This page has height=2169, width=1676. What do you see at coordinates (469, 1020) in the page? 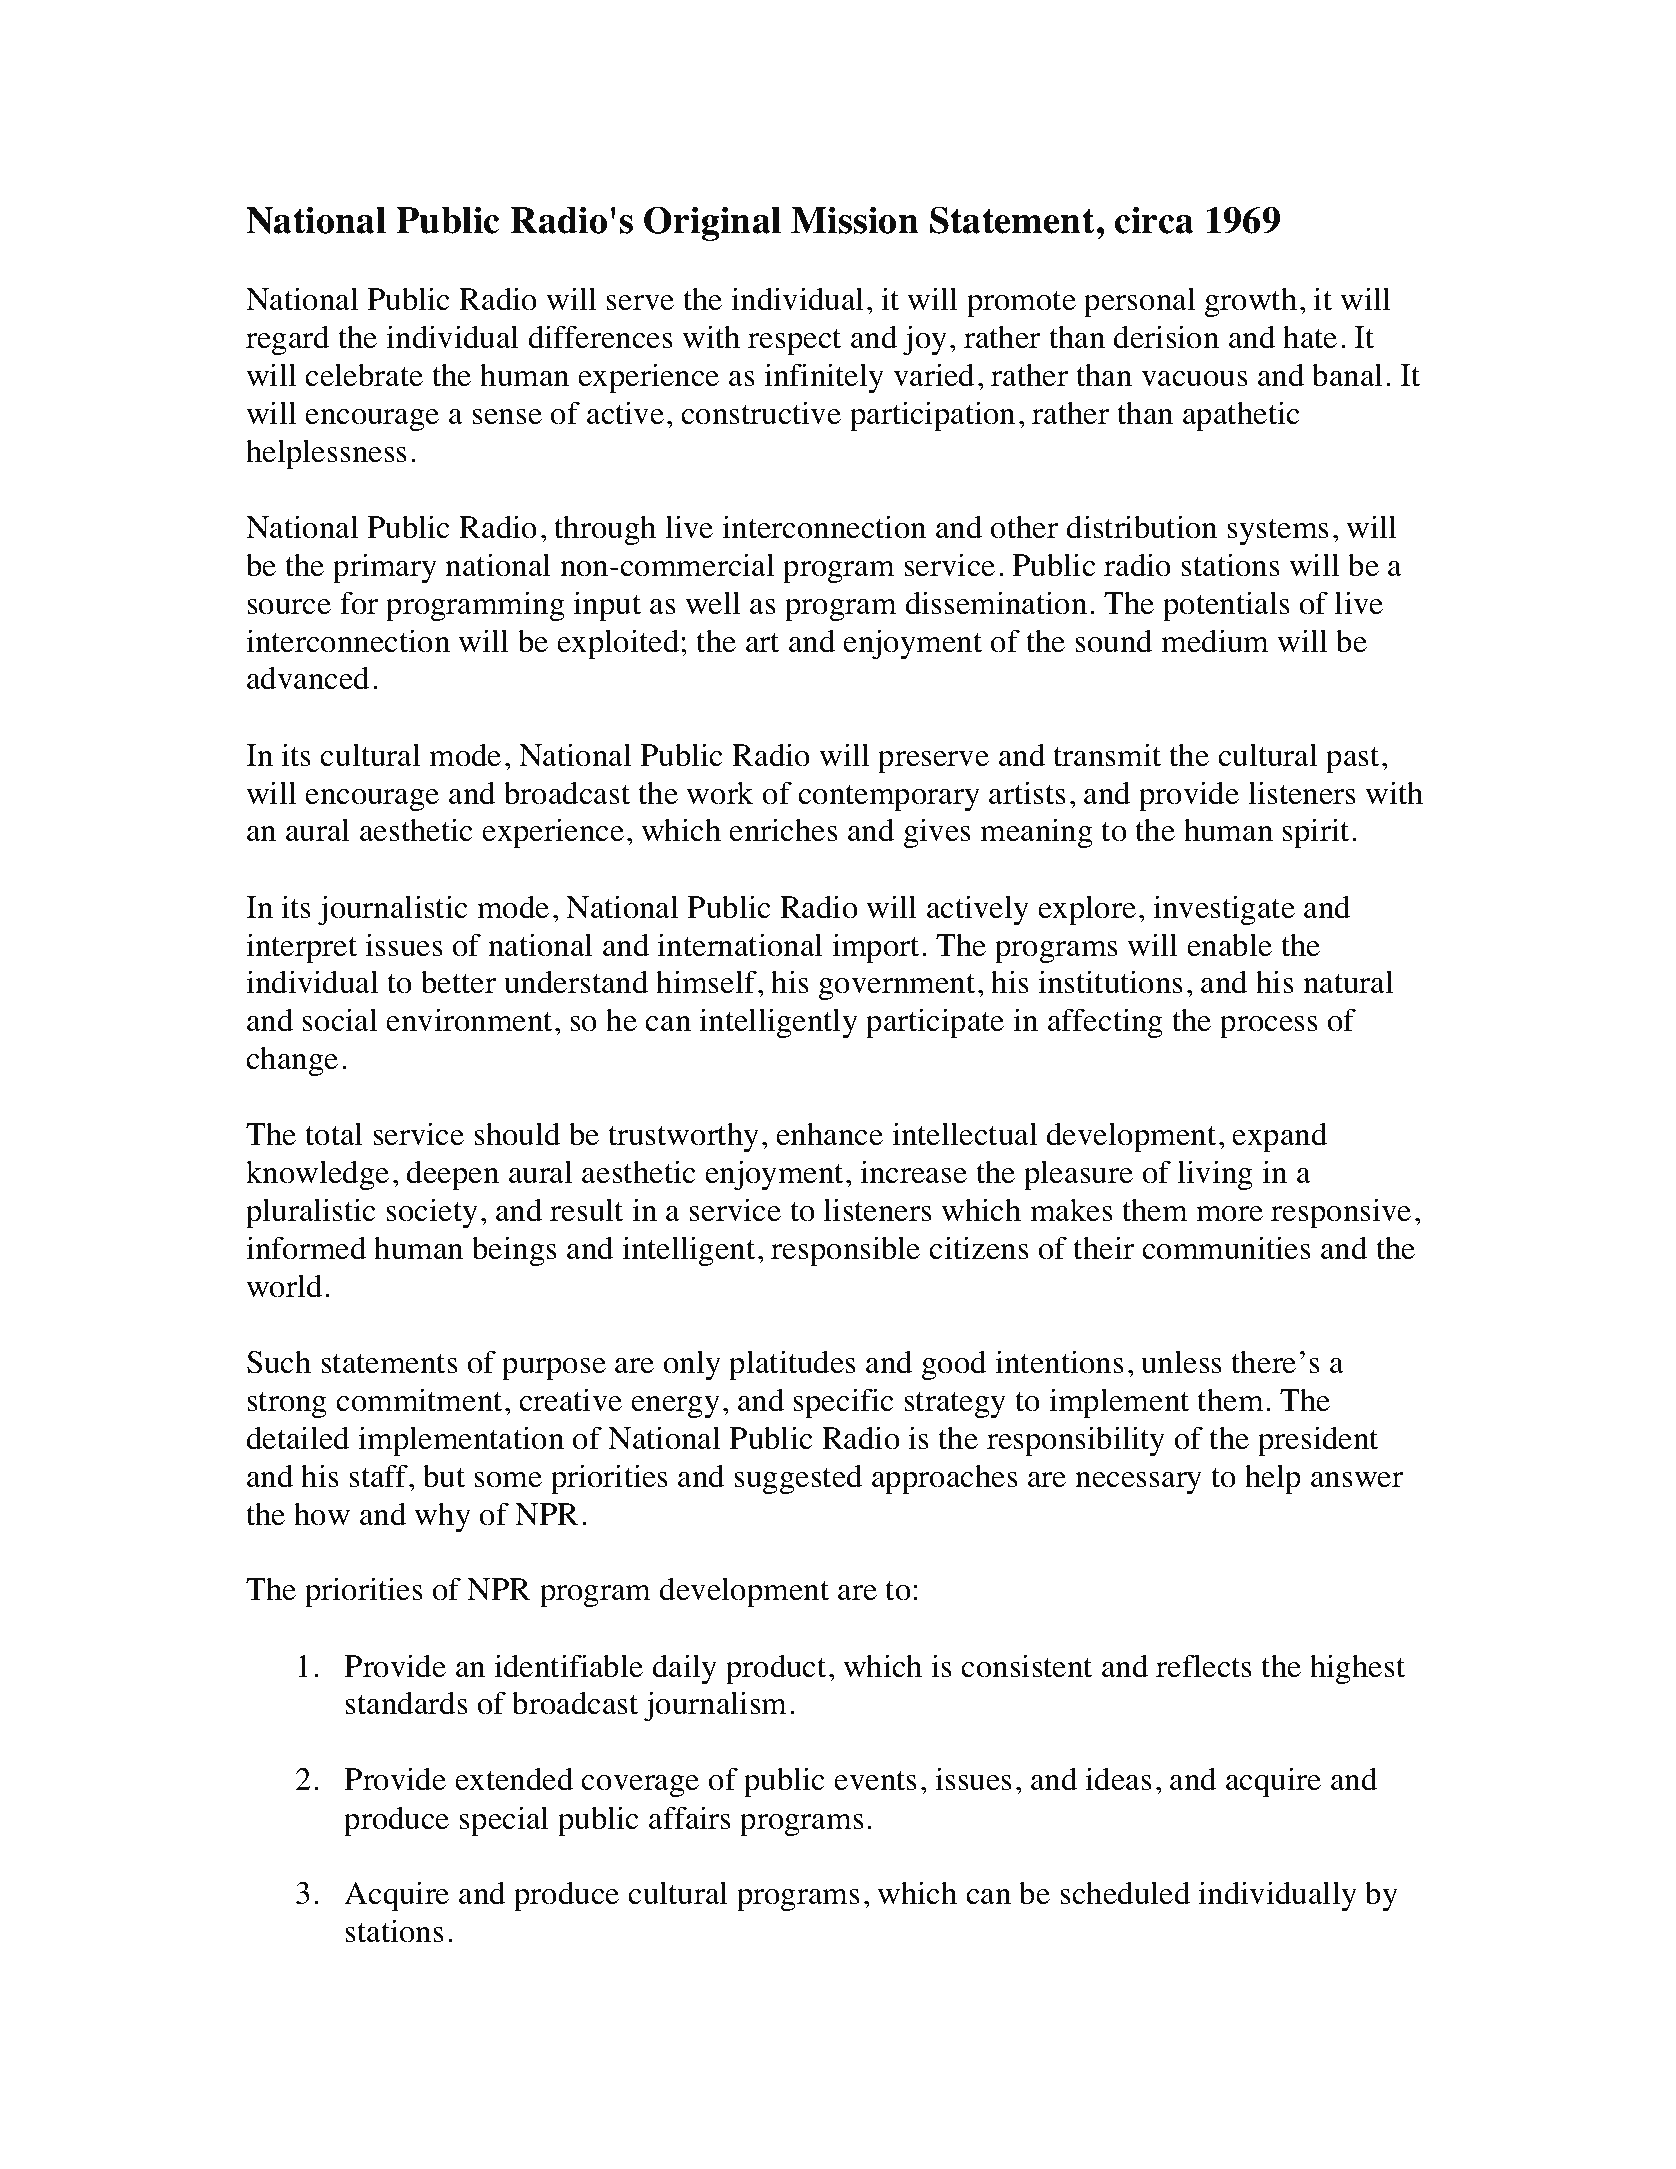
I see `environment` at bounding box center [469, 1020].
